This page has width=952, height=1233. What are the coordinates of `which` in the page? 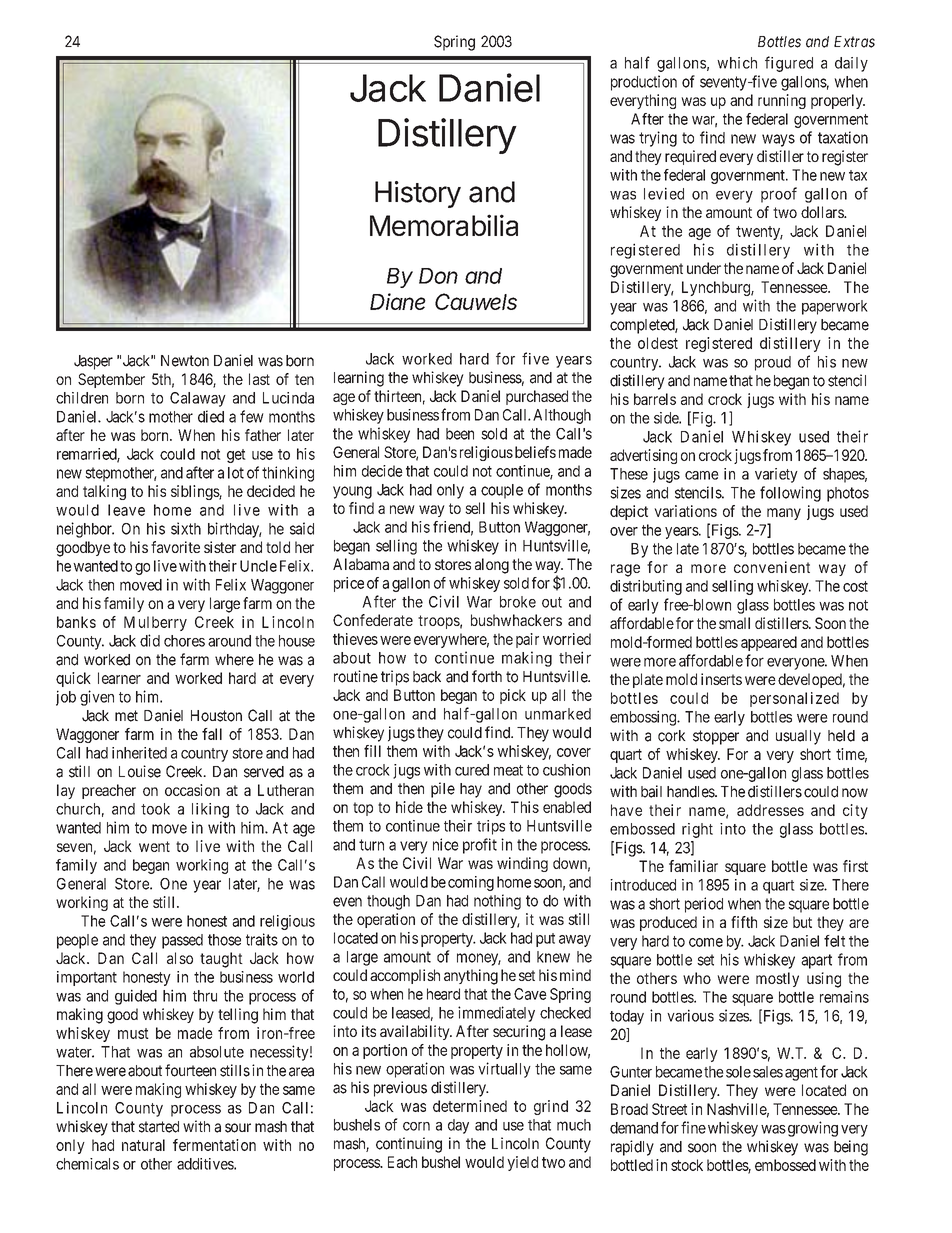 It's located at (737, 63).
